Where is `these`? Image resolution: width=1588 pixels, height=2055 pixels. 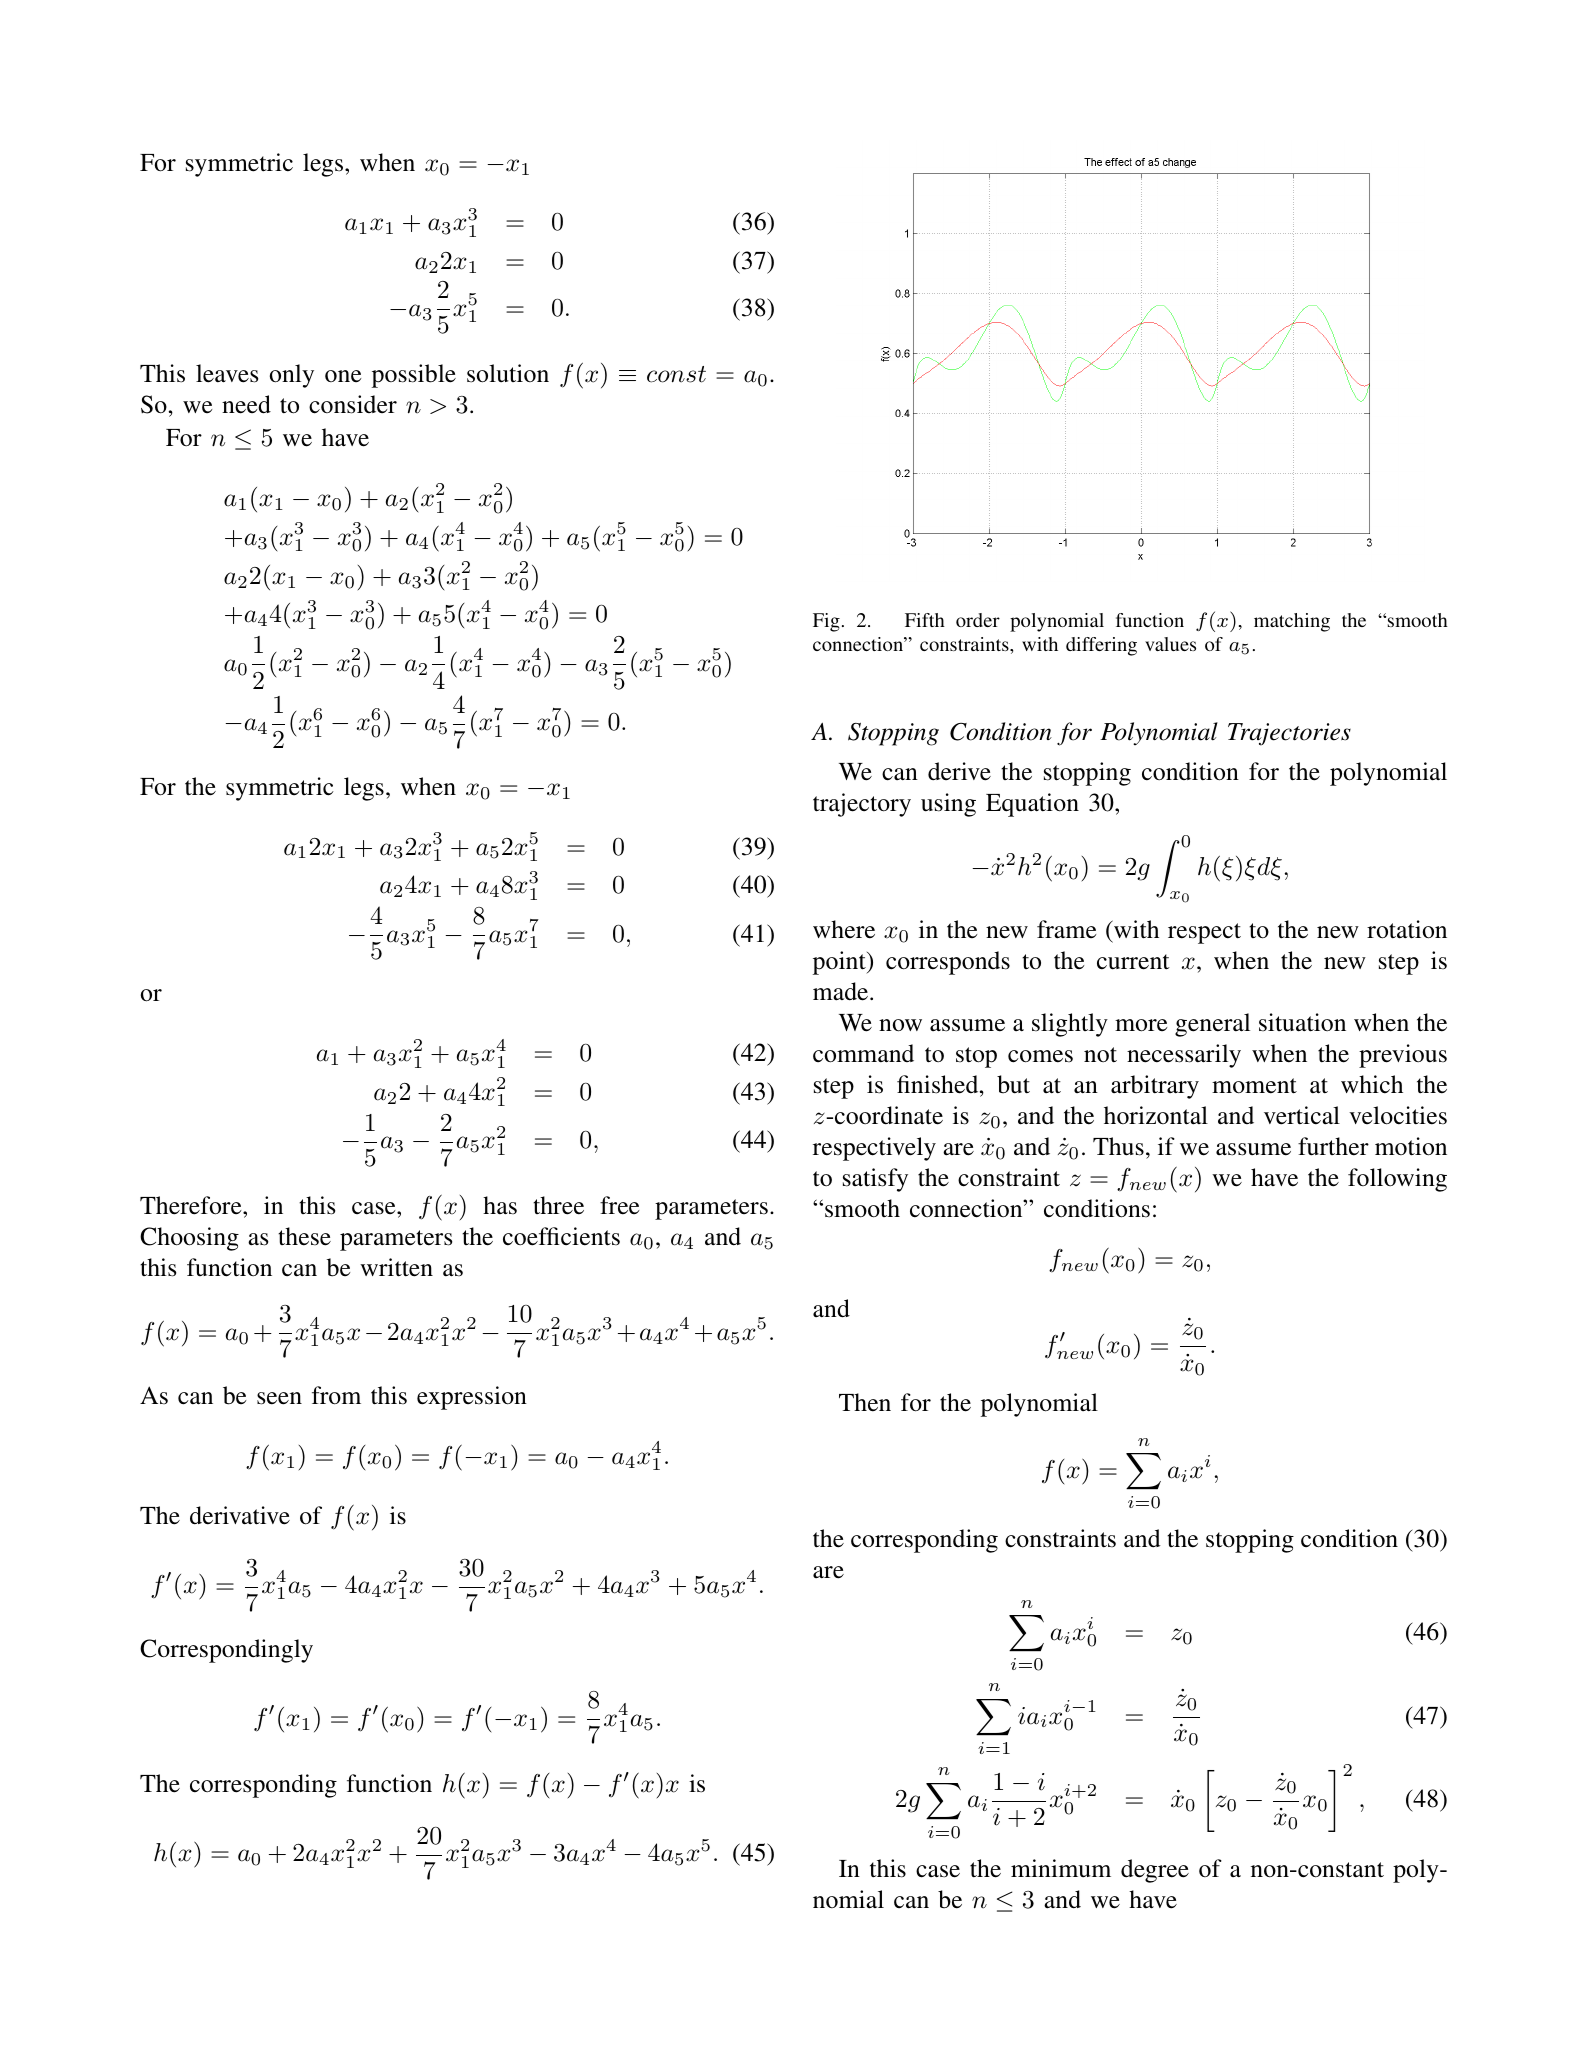
these is located at coordinates (304, 1236).
